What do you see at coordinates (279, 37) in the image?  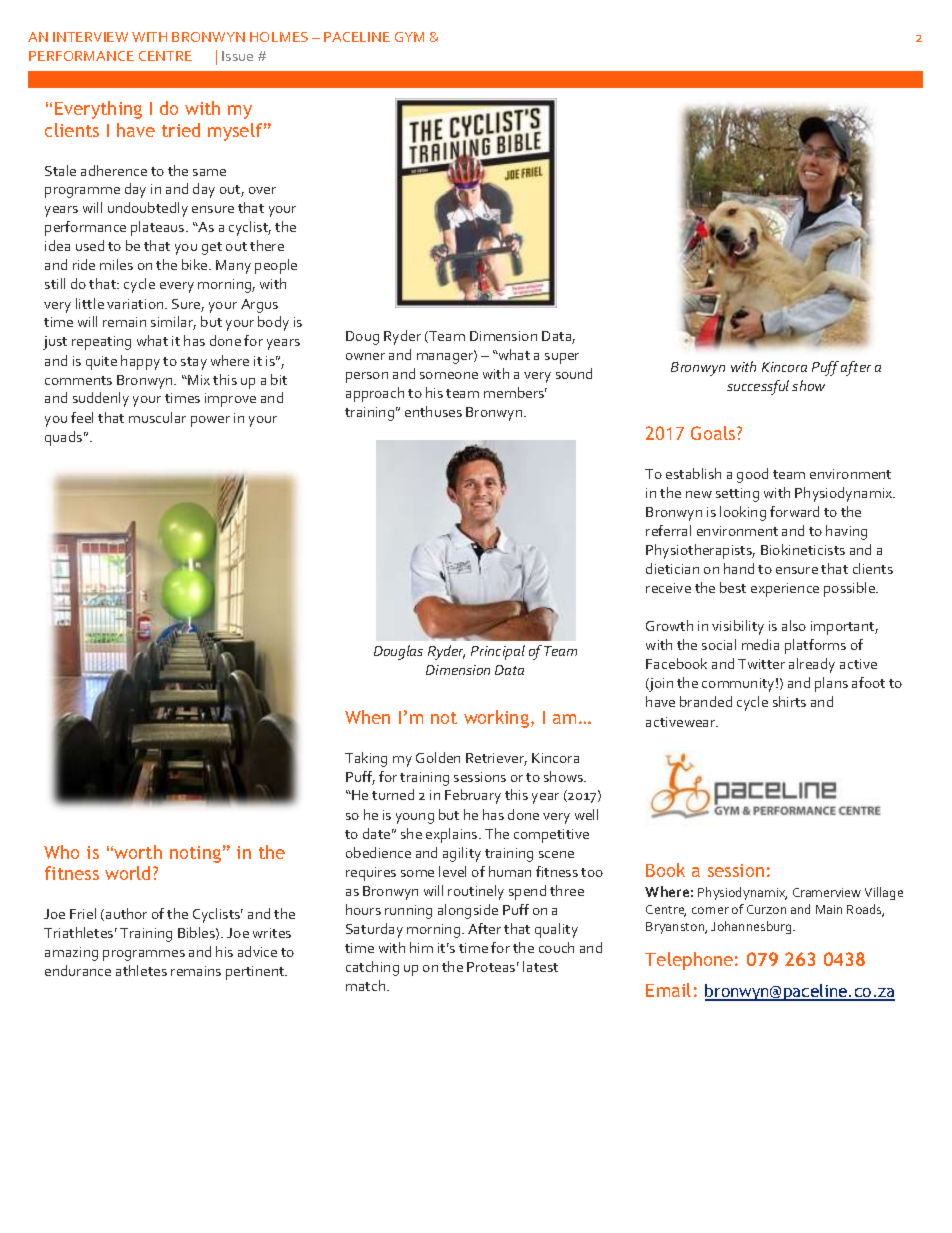 I see `HOLMES` at bounding box center [279, 37].
